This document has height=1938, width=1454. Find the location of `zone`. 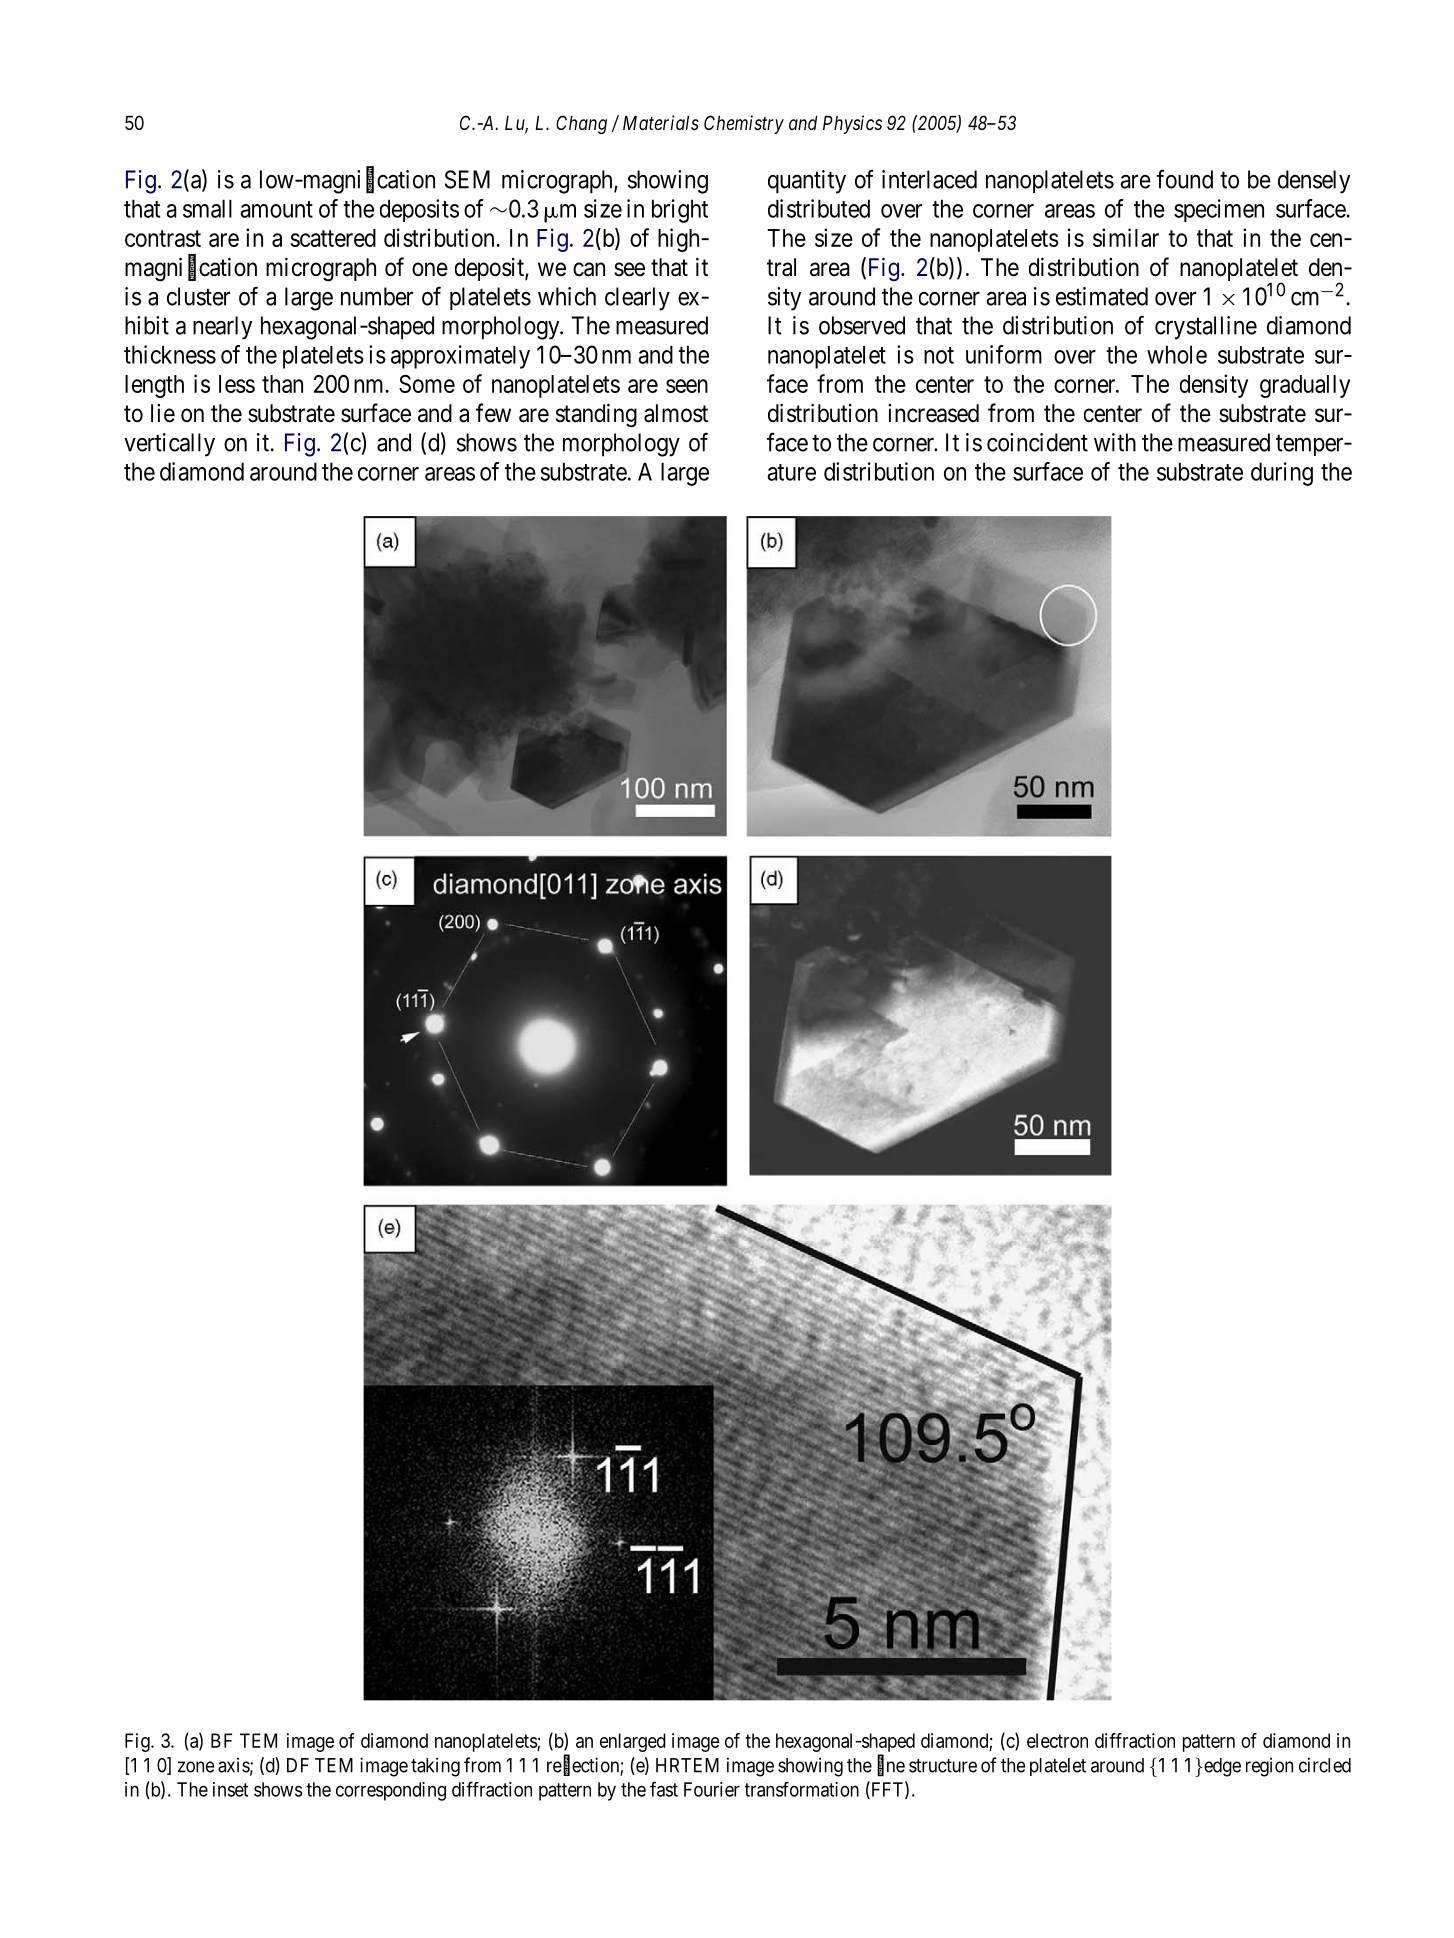

zone is located at coordinates (196, 1767).
